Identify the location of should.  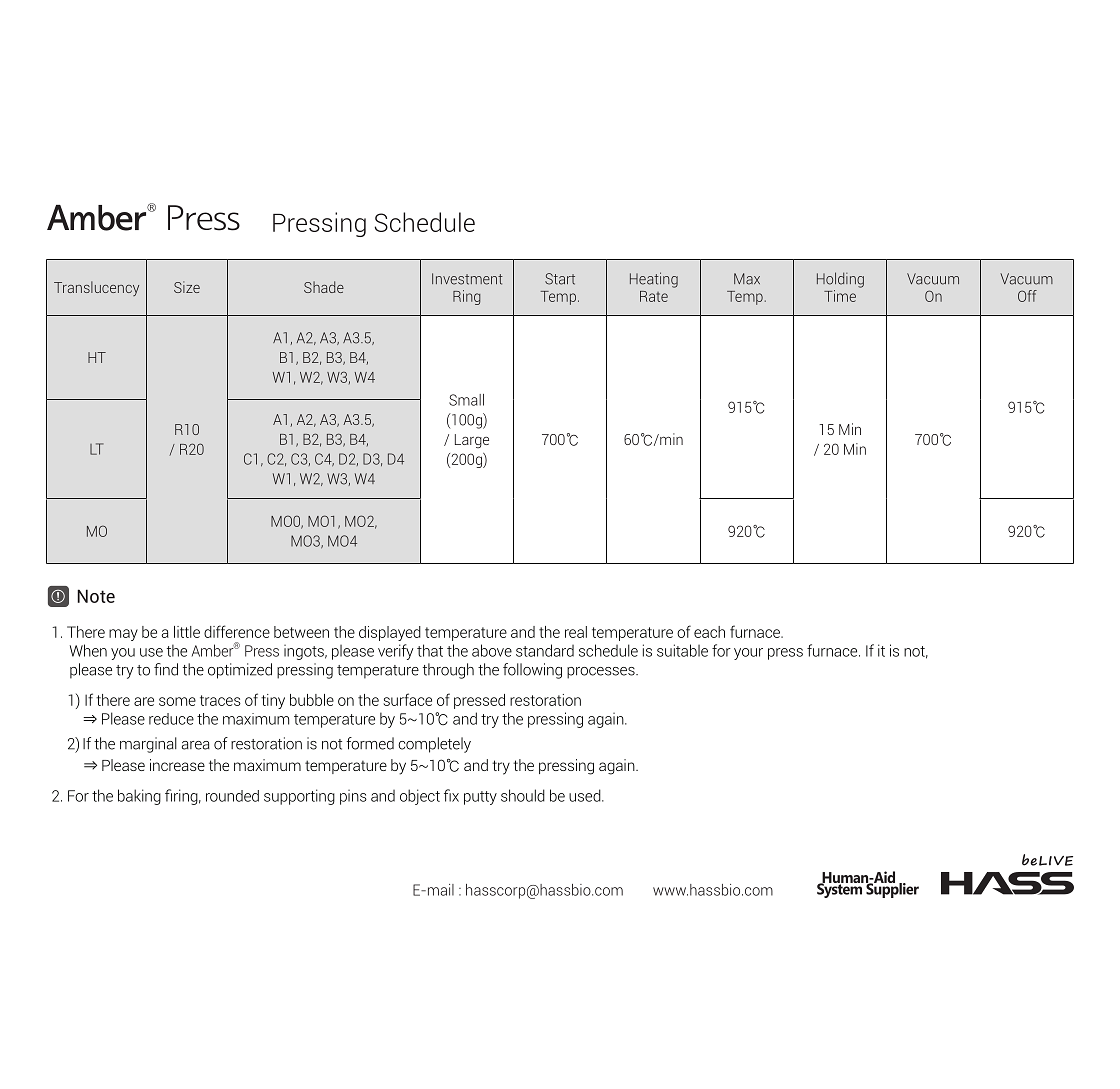
(523, 795).
